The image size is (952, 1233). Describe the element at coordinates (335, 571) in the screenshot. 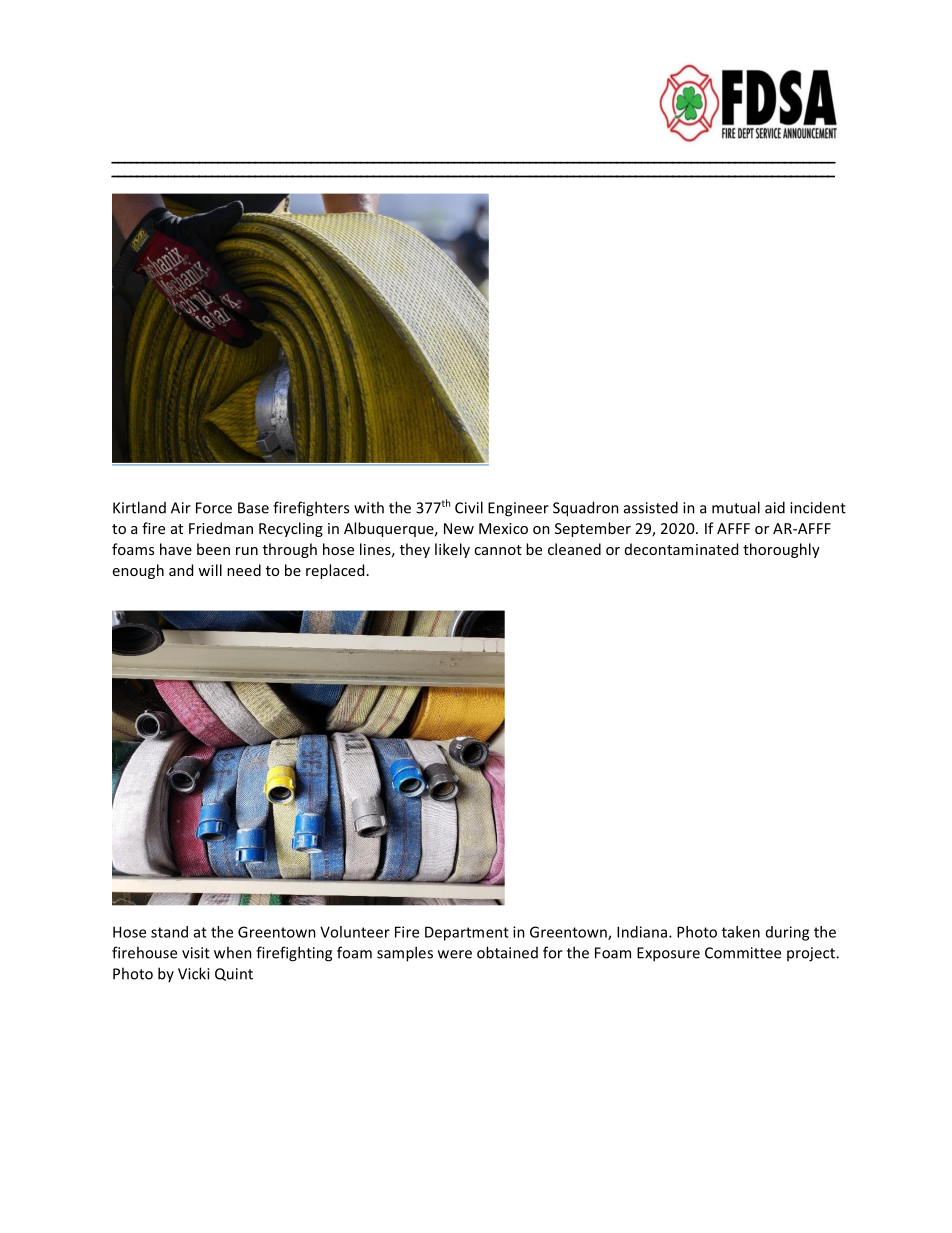

I see `replaced` at that location.
